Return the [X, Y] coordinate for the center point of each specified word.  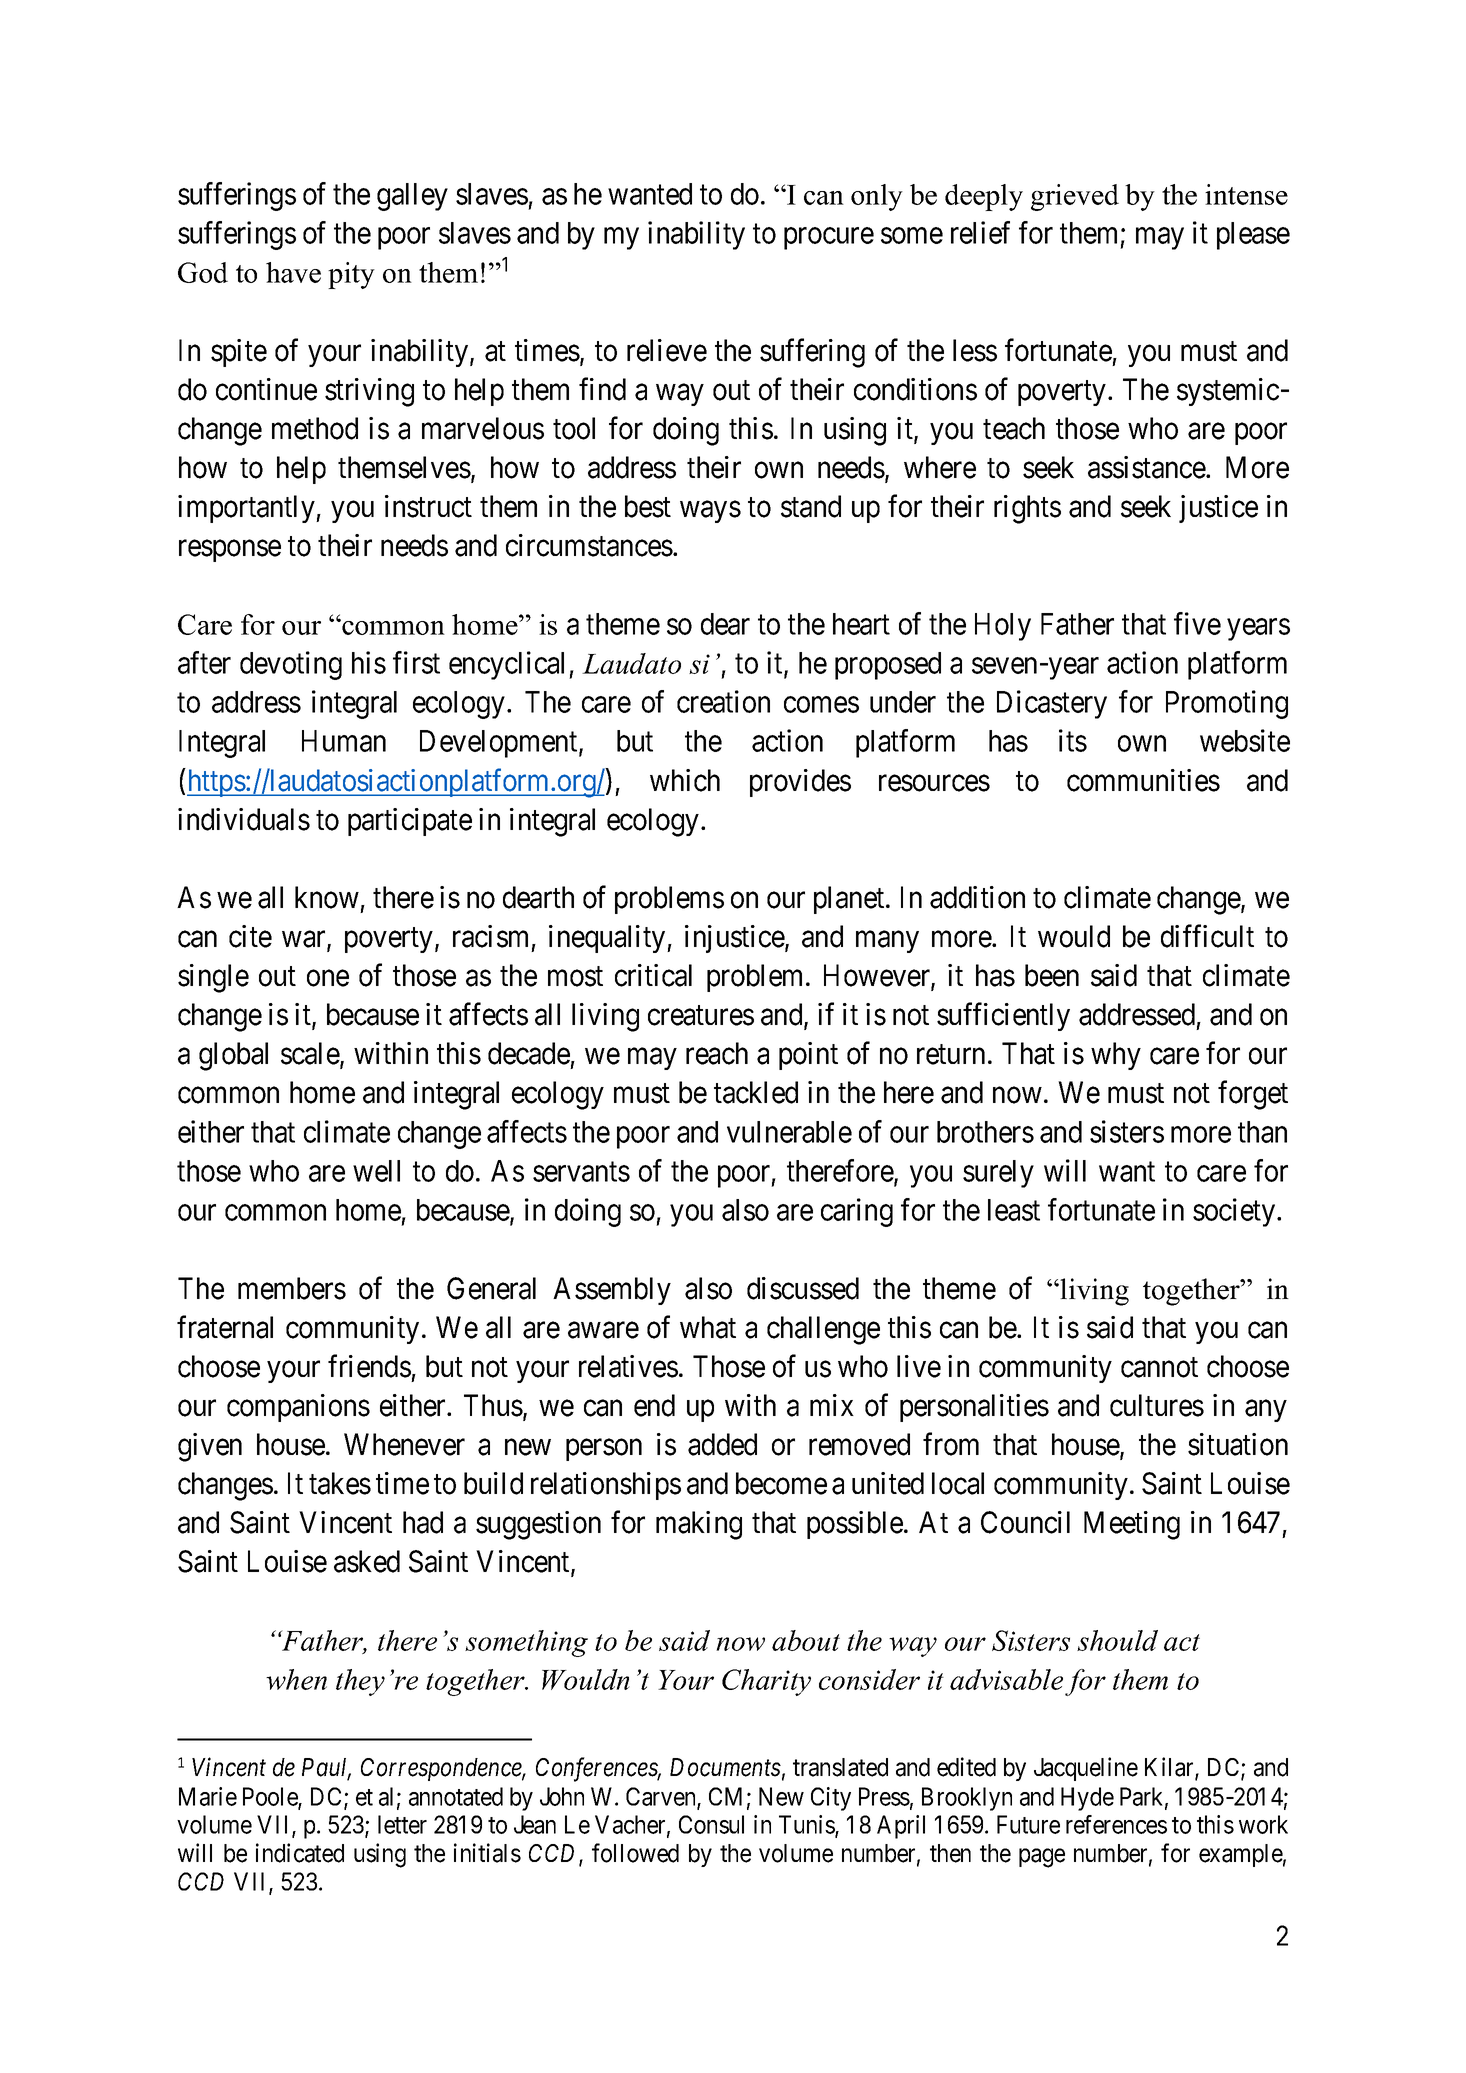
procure [829, 239]
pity [351, 275]
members [292, 1288]
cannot [1159, 1368]
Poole [271, 1797]
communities [1143, 780]
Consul [711, 1824]
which [685, 780]
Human [344, 741]
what [708, 1327]
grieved [1075, 197]
